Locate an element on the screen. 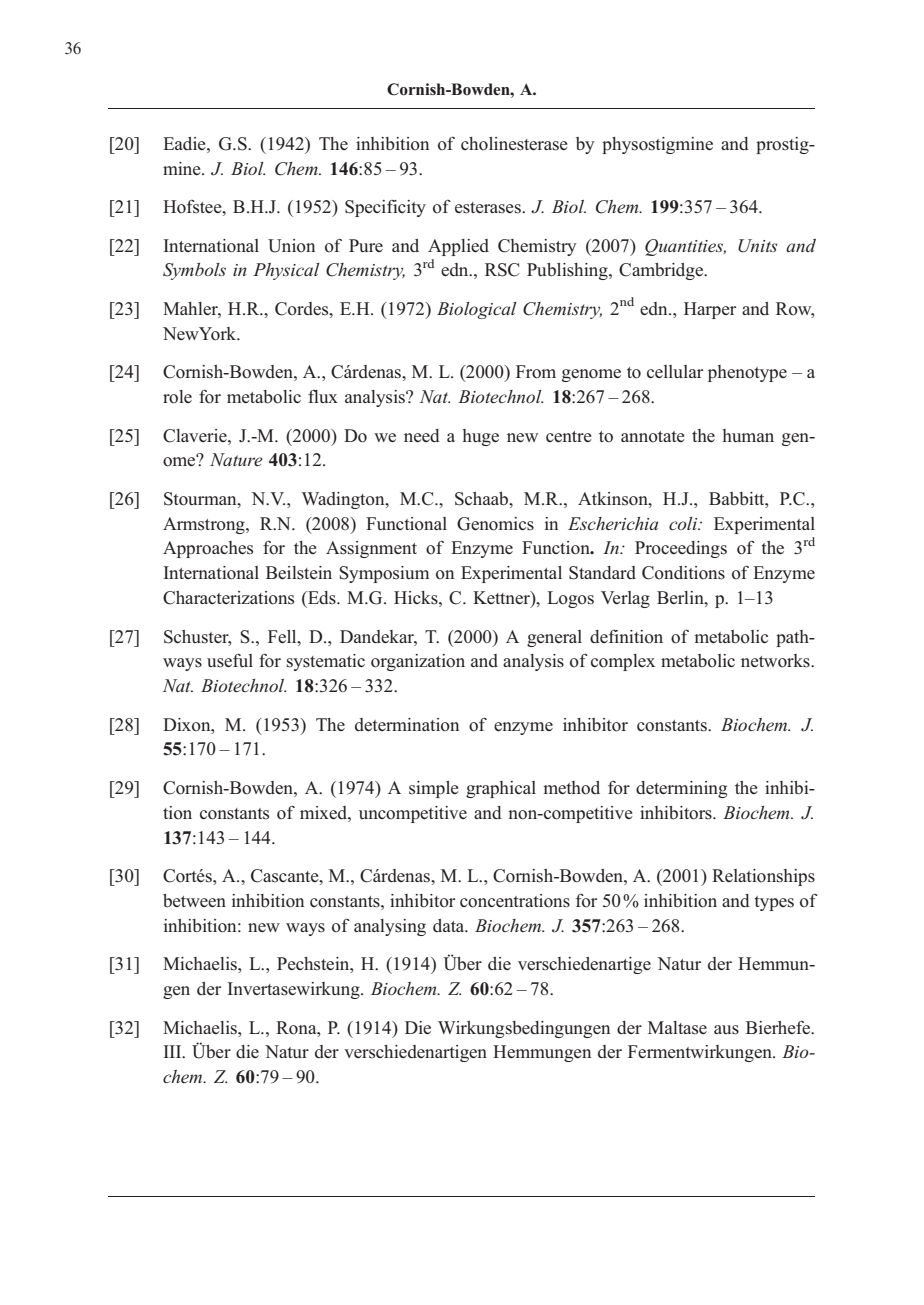  Union is located at coordinates (291, 246).
